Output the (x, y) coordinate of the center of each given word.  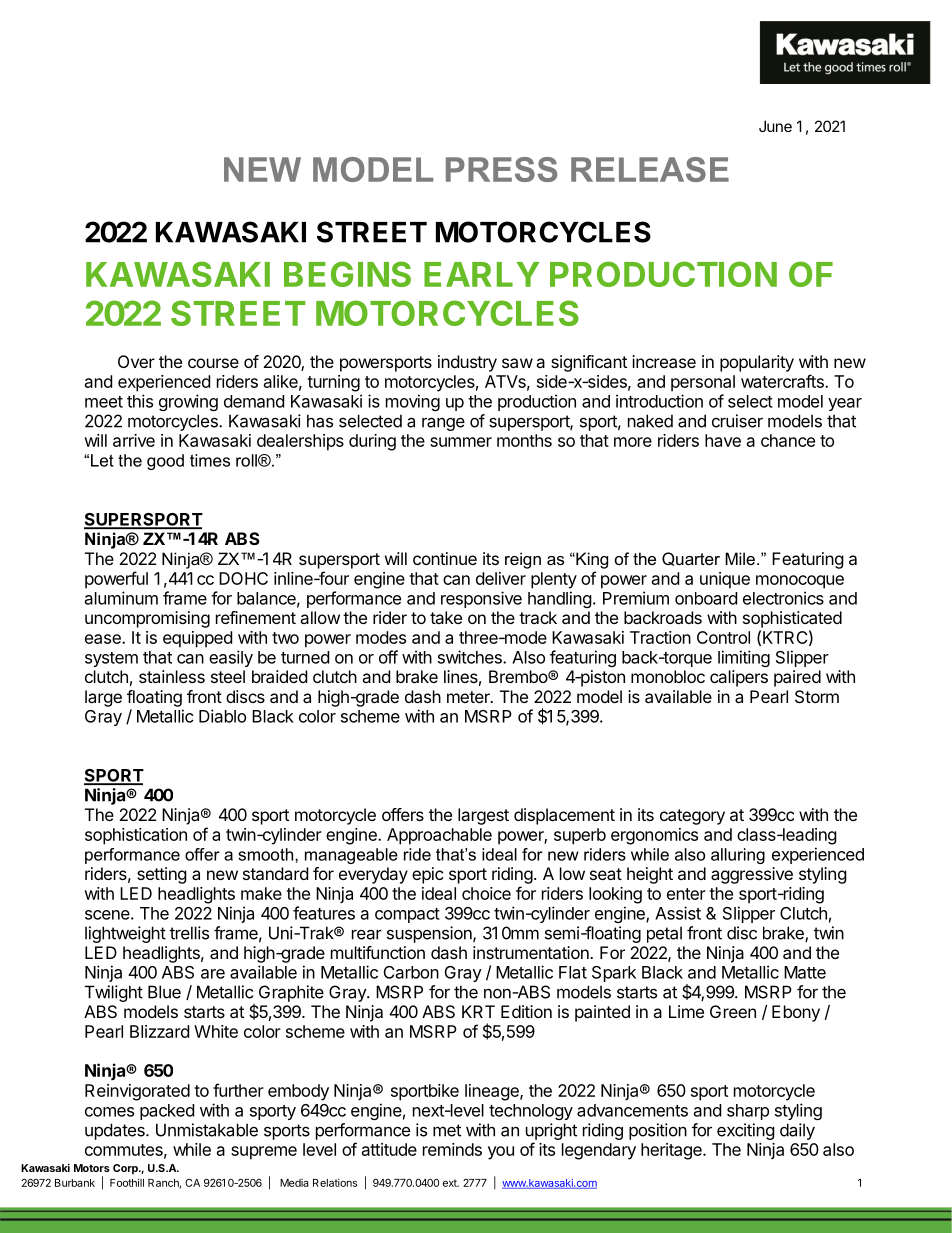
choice (486, 893)
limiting (744, 658)
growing (188, 402)
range (443, 424)
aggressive (752, 875)
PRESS (501, 169)
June (775, 126)
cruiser (737, 421)
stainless (172, 676)
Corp (126, 1169)
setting (162, 875)
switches (471, 657)
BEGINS (347, 274)
